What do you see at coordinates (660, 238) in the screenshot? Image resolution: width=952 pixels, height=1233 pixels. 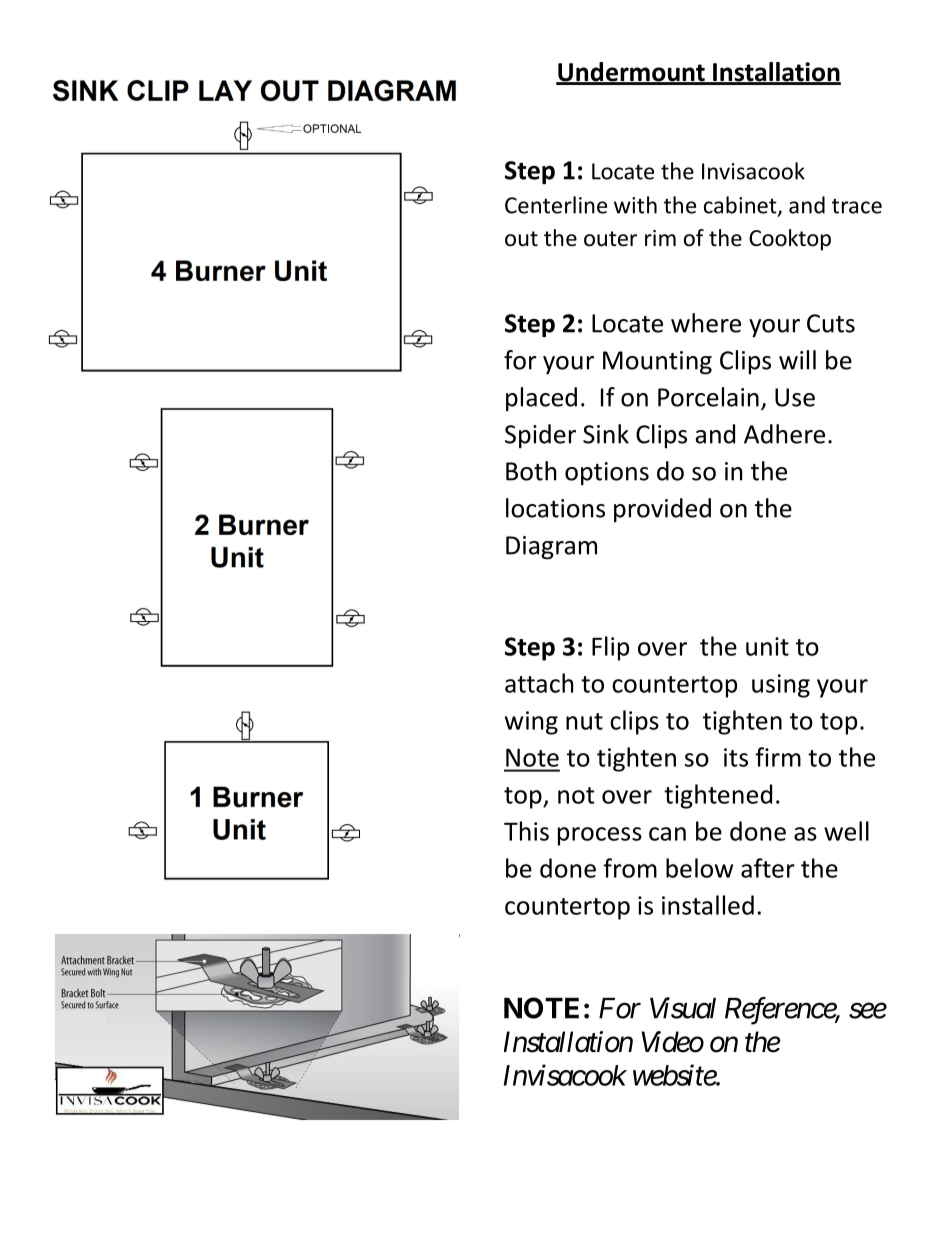 I see `rim` at bounding box center [660, 238].
